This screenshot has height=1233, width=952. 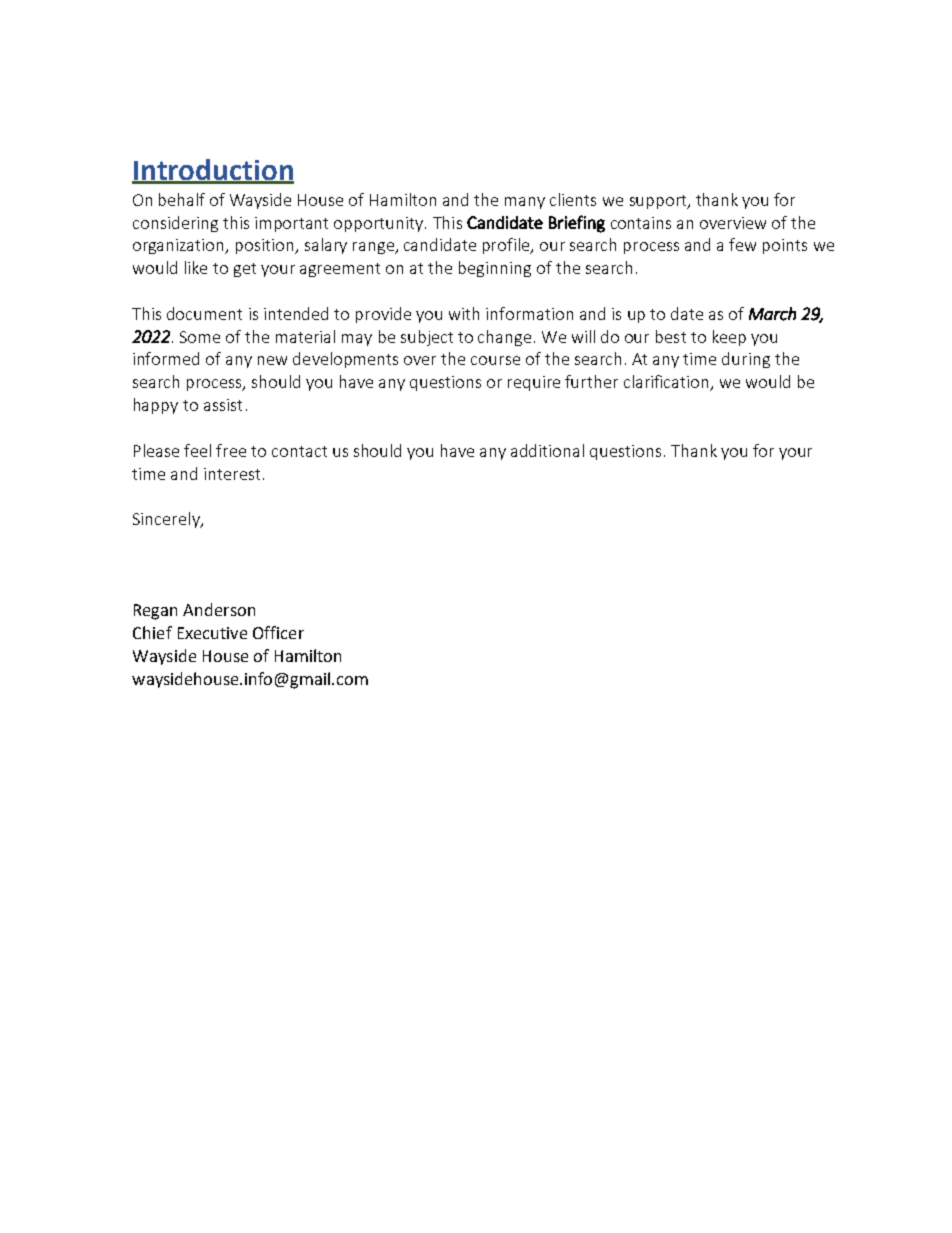 What do you see at coordinates (278, 632) in the screenshot?
I see `Officer` at bounding box center [278, 632].
